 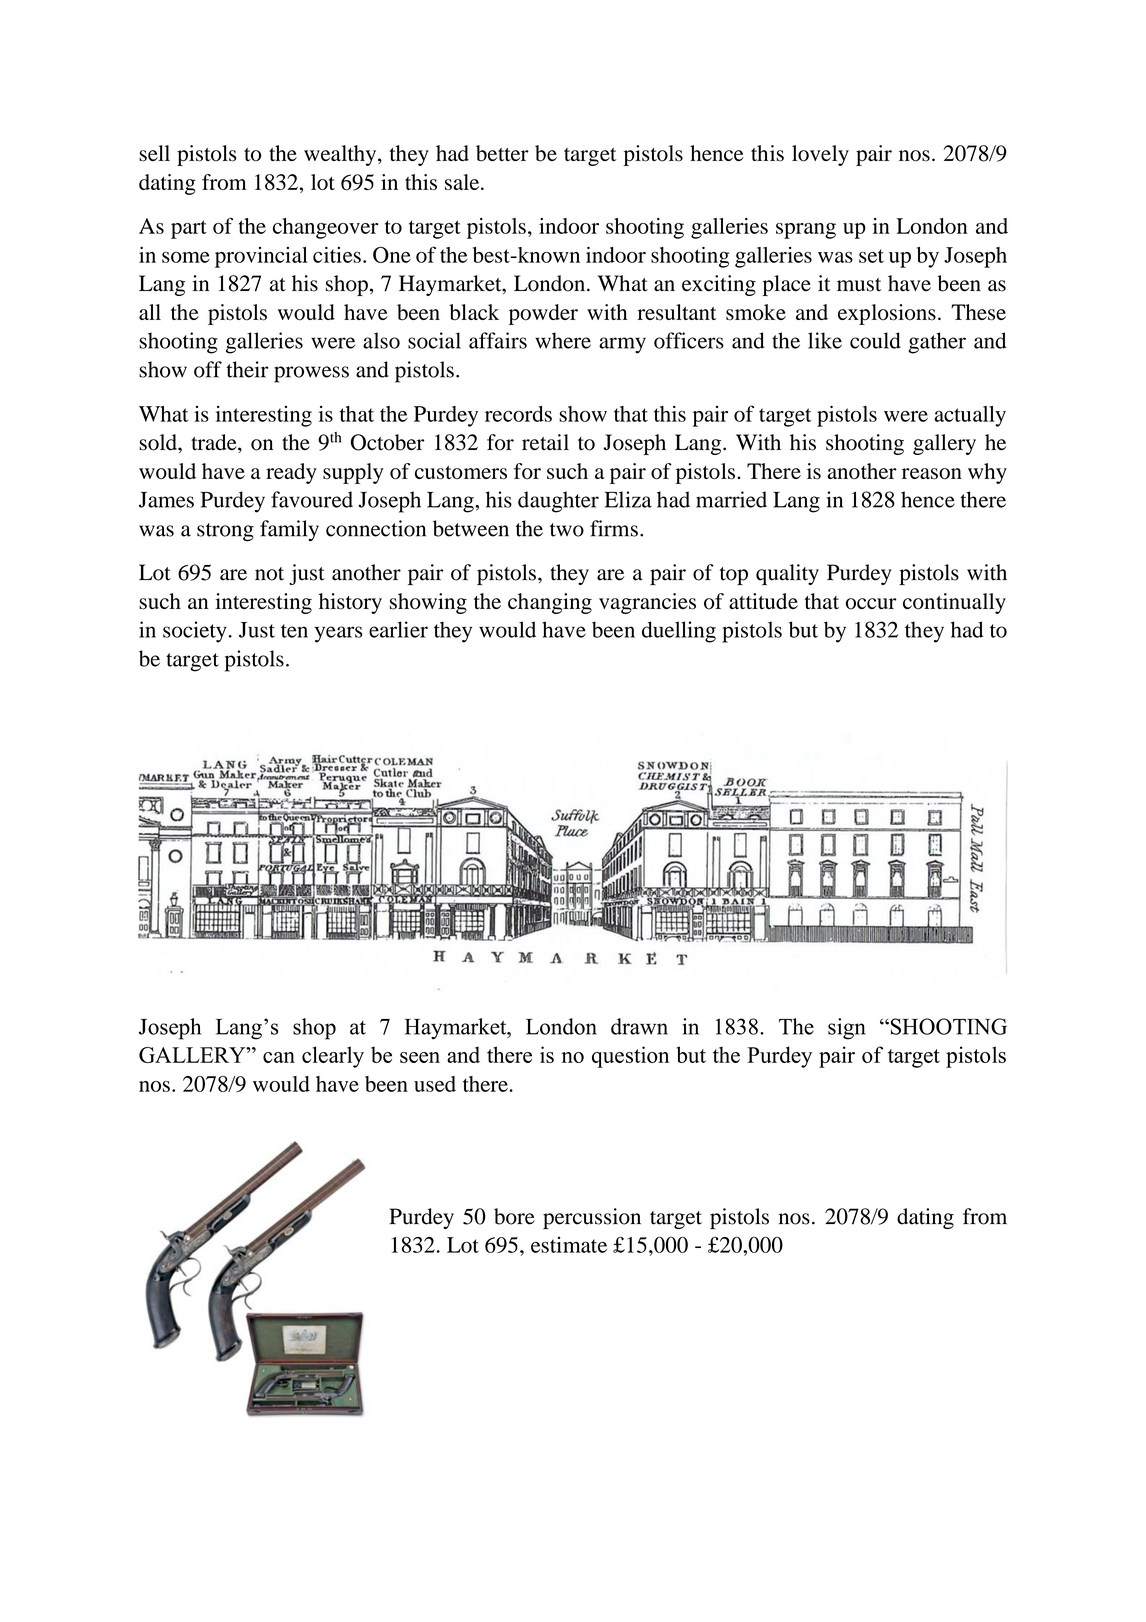 I want to click on part, so click(x=189, y=229).
